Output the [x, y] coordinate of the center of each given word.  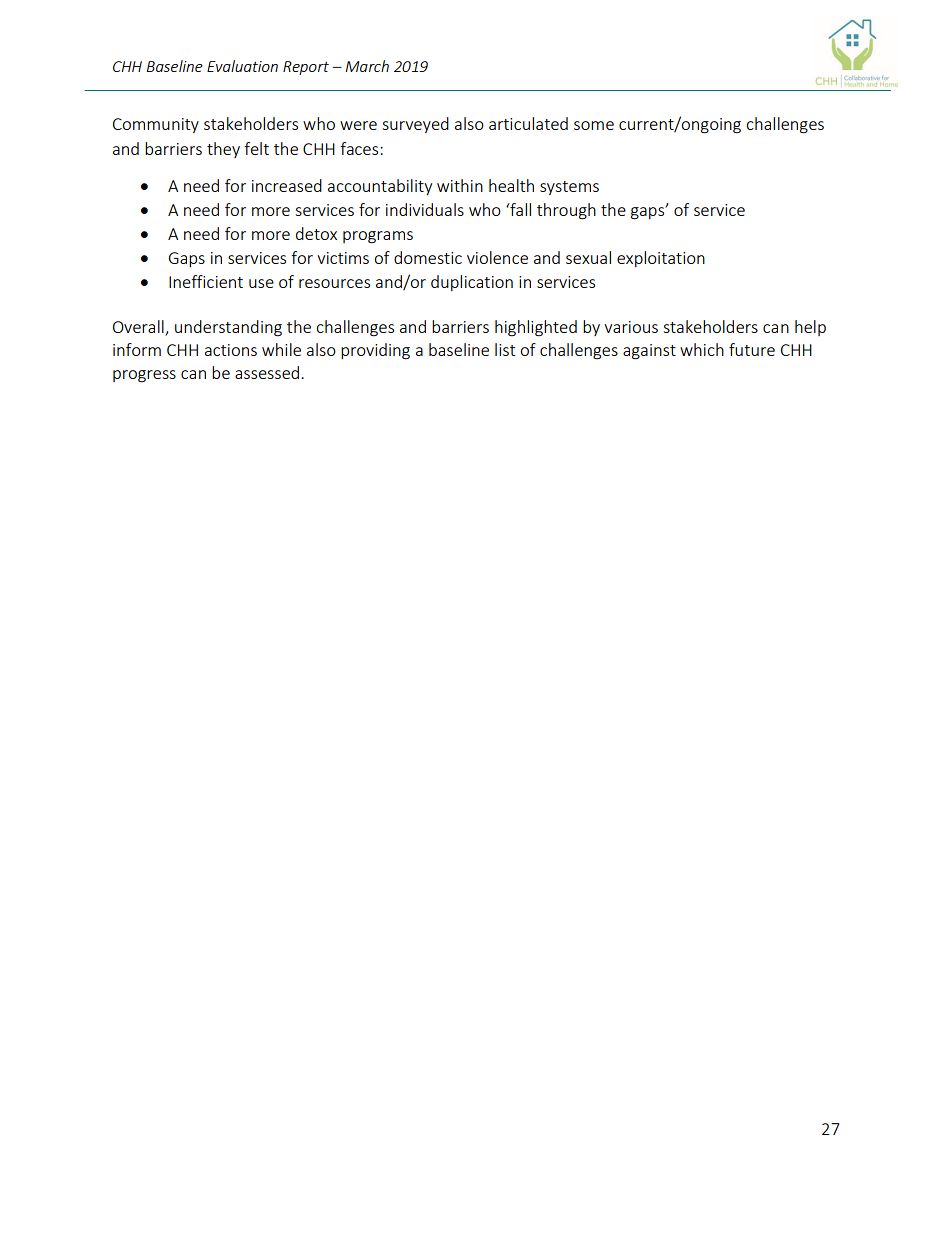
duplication [472, 283]
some [594, 125]
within [460, 185]
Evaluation [242, 66]
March [367, 66]
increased [287, 185]
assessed [268, 372]
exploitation [661, 259]
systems [569, 188]
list [505, 349]
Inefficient [206, 281]
